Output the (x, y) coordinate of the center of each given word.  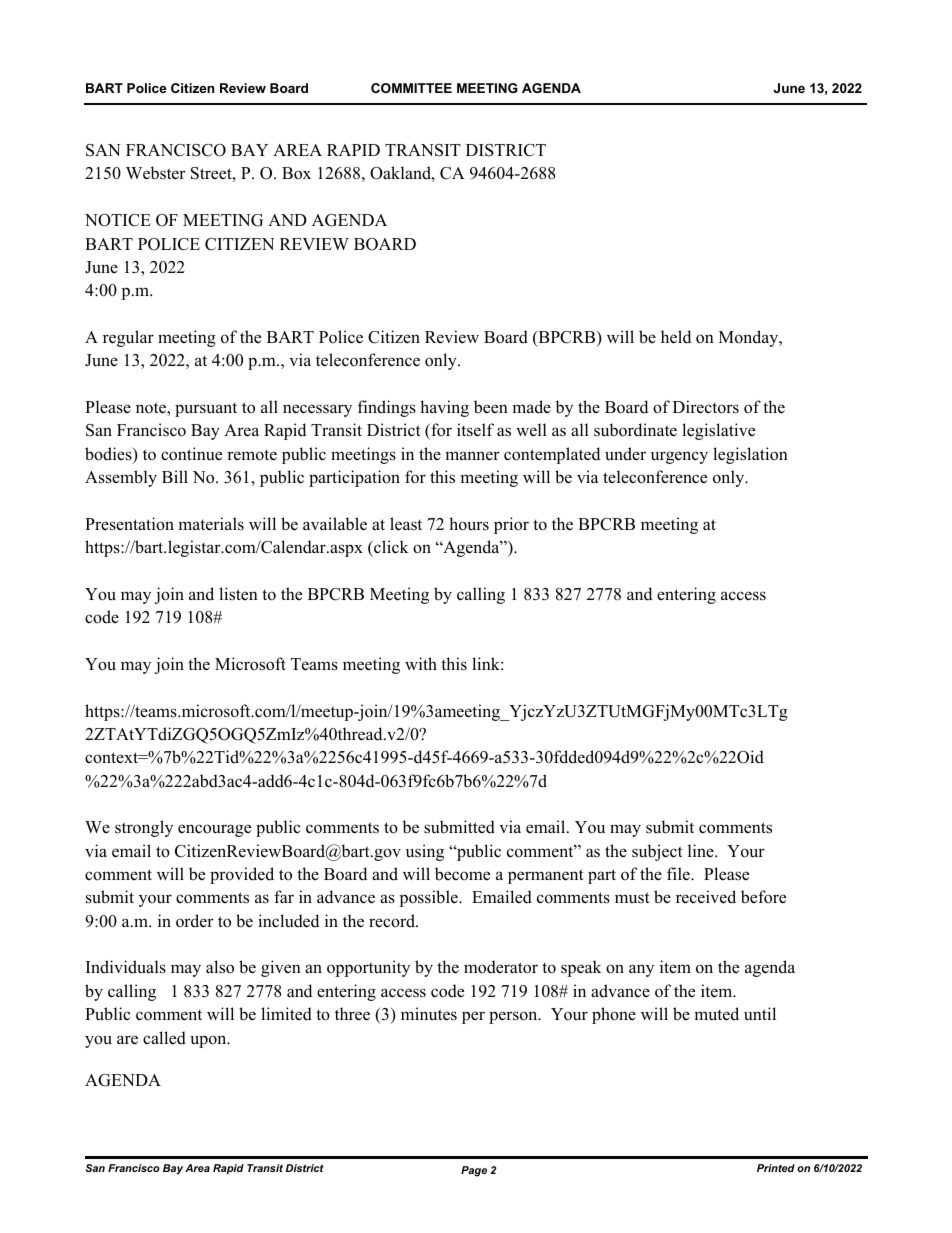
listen (238, 594)
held (676, 337)
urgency (679, 457)
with (421, 663)
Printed (776, 1168)
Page (474, 1171)
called (164, 1038)
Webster (156, 173)
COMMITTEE (411, 88)
